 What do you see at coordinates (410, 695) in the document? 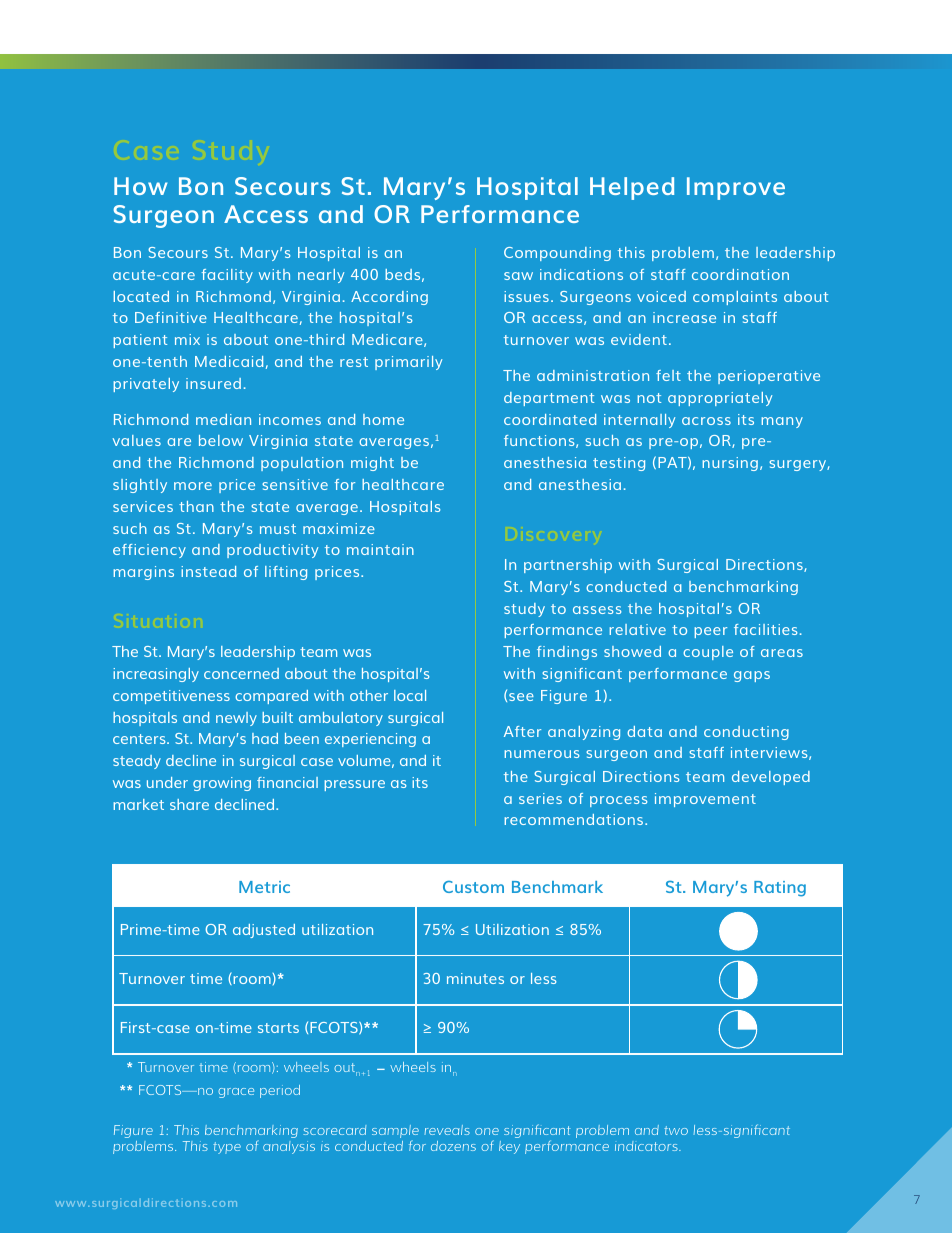
I see `local` at bounding box center [410, 695].
